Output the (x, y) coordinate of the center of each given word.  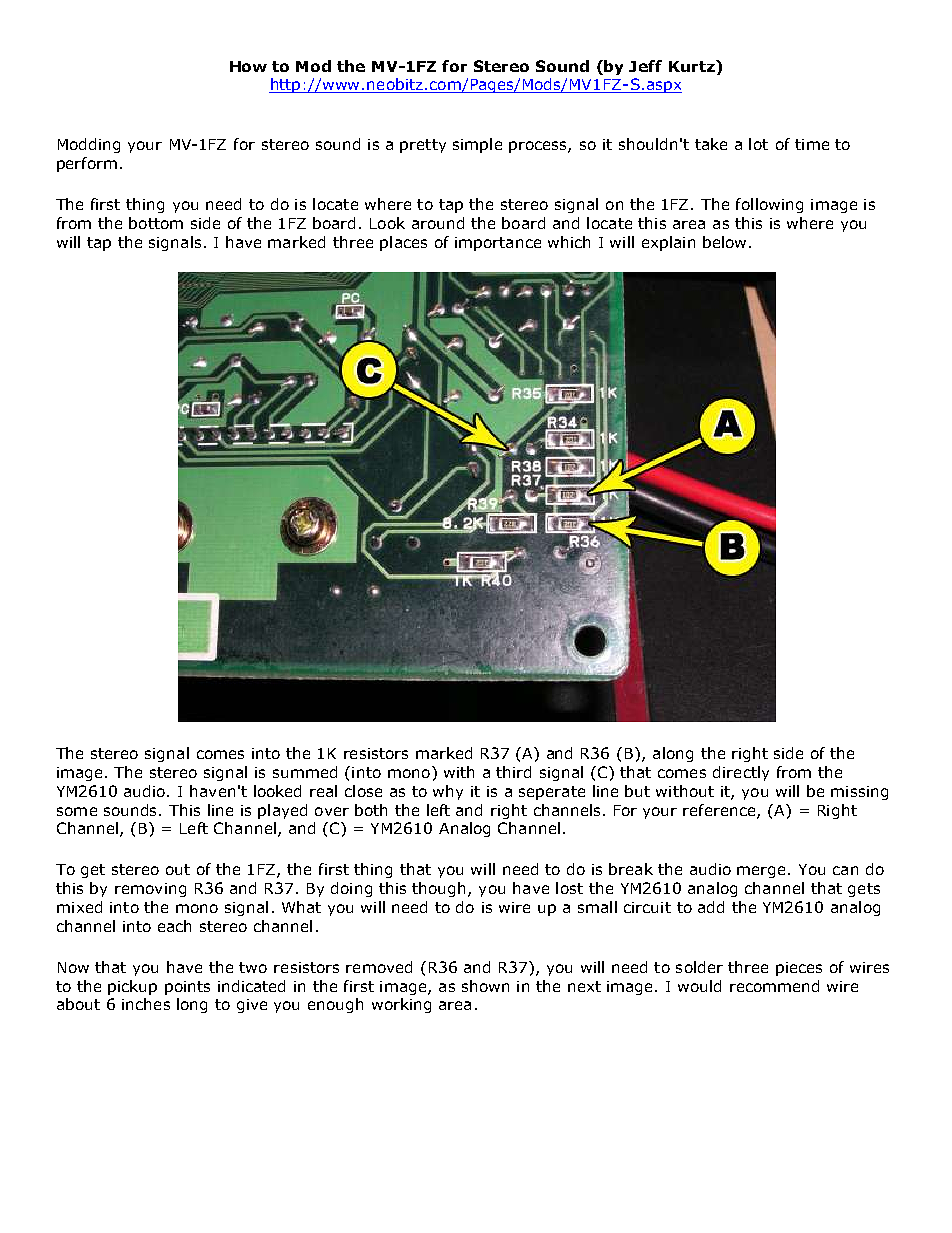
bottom (156, 223)
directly (741, 773)
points (187, 988)
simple (477, 145)
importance (498, 244)
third (513, 772)
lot (758, 144)
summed (305, 772)
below (724, 242)
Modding (89, 145)
